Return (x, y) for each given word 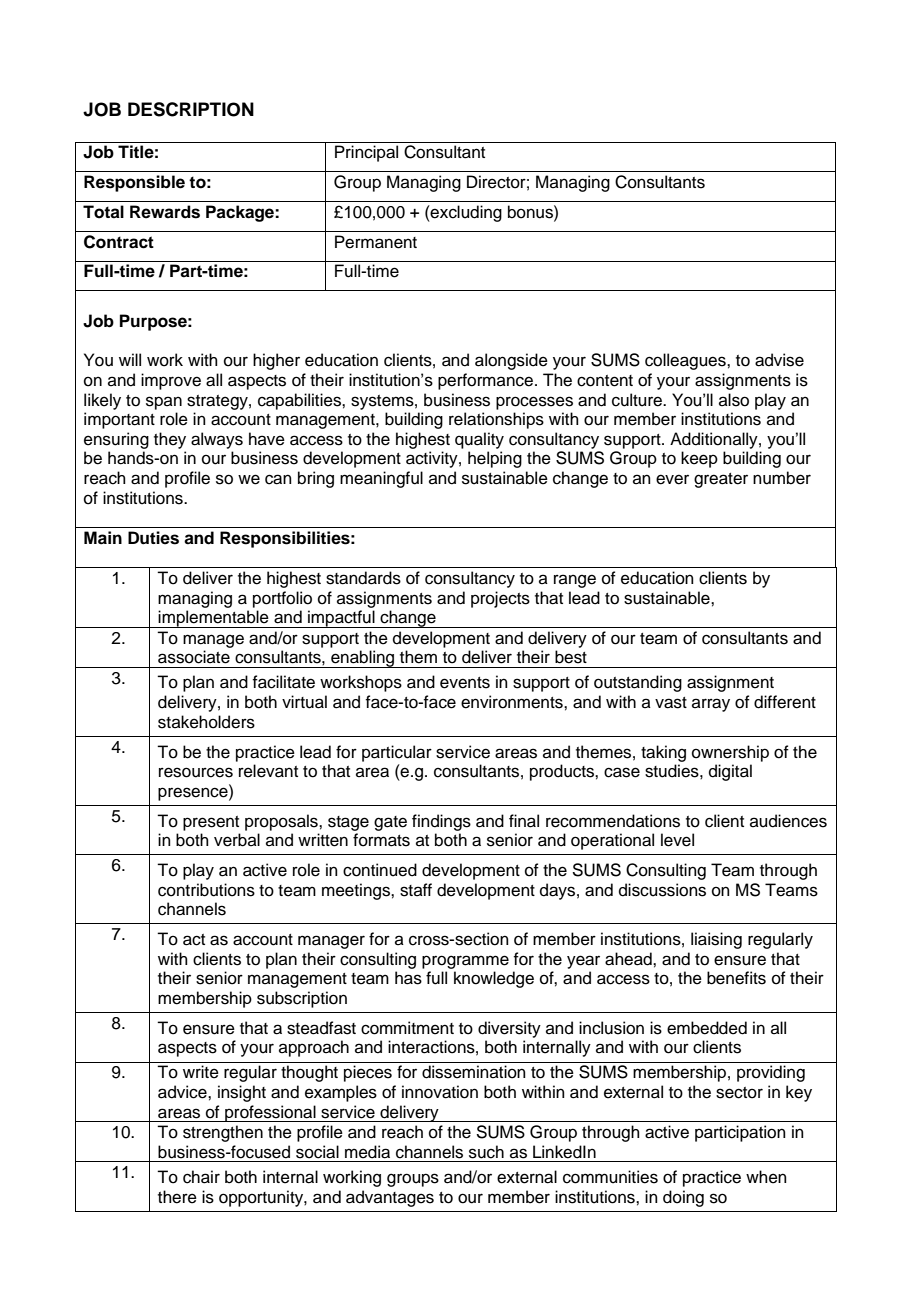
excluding (465, 213)
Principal (366, 153)
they (170, 440)
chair (201, 1177)
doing (683, 1198)
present (211, 823)
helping (495, 459)
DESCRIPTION (191, 109)
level (677, 840)
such (486, 1152)
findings (441, 822)
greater (721, 480)
